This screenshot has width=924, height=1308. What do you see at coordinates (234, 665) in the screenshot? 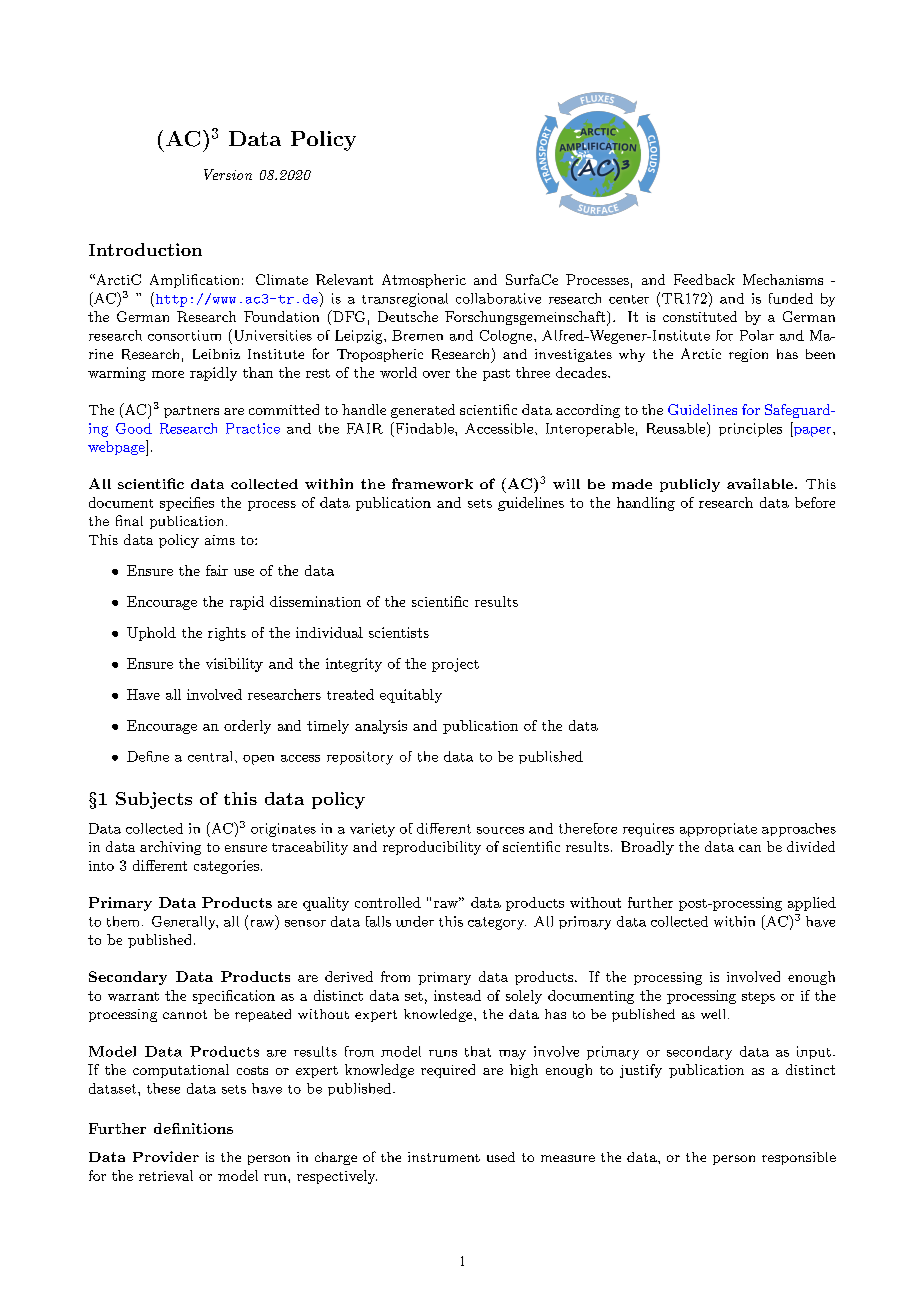
I see `visibility` at bounding box center [234, 665].
